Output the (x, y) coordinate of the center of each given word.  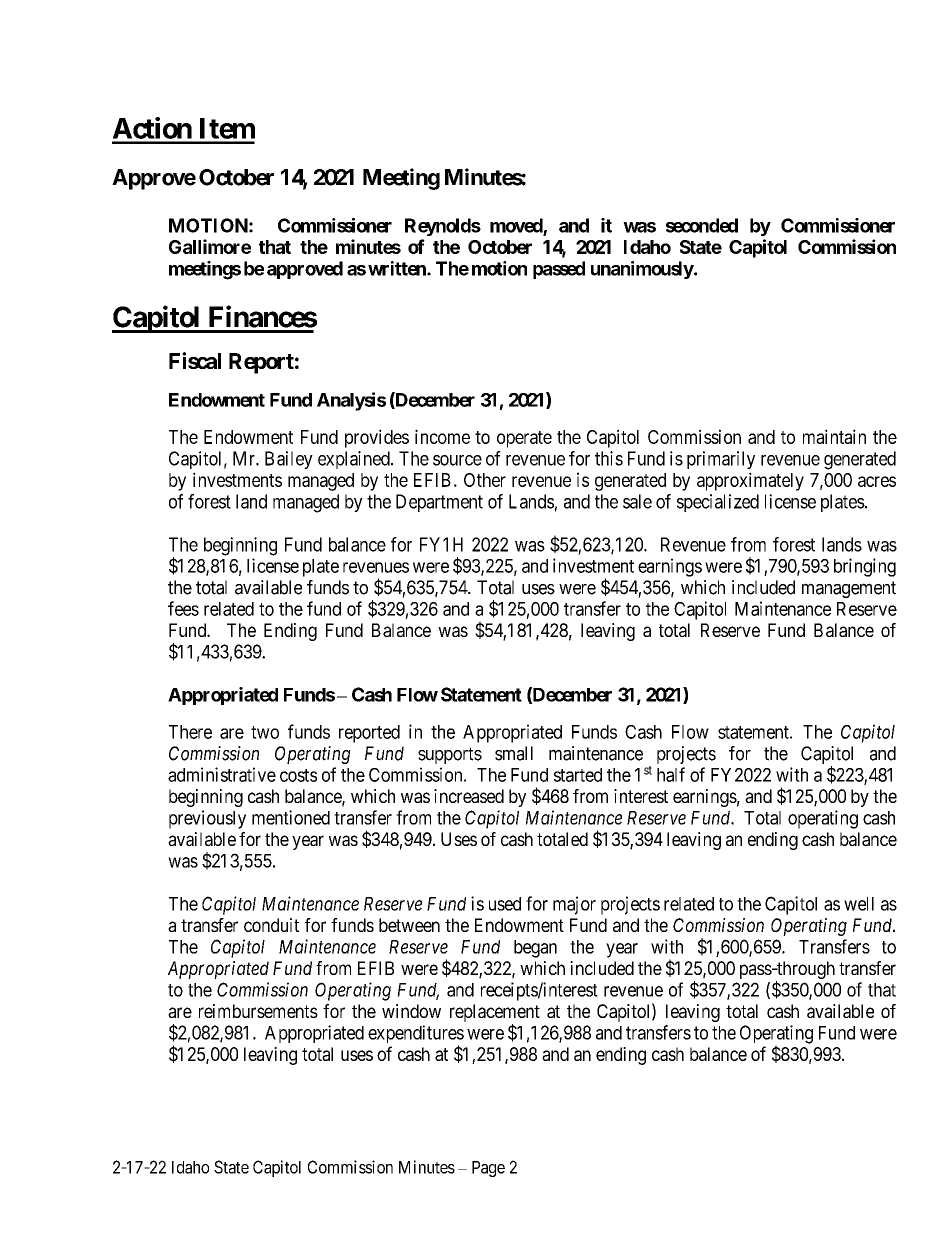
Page (488, 1169)
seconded (702, 225)
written (398, 268)
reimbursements (258, 1011)
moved (517, 226)
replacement (495, 1013)
